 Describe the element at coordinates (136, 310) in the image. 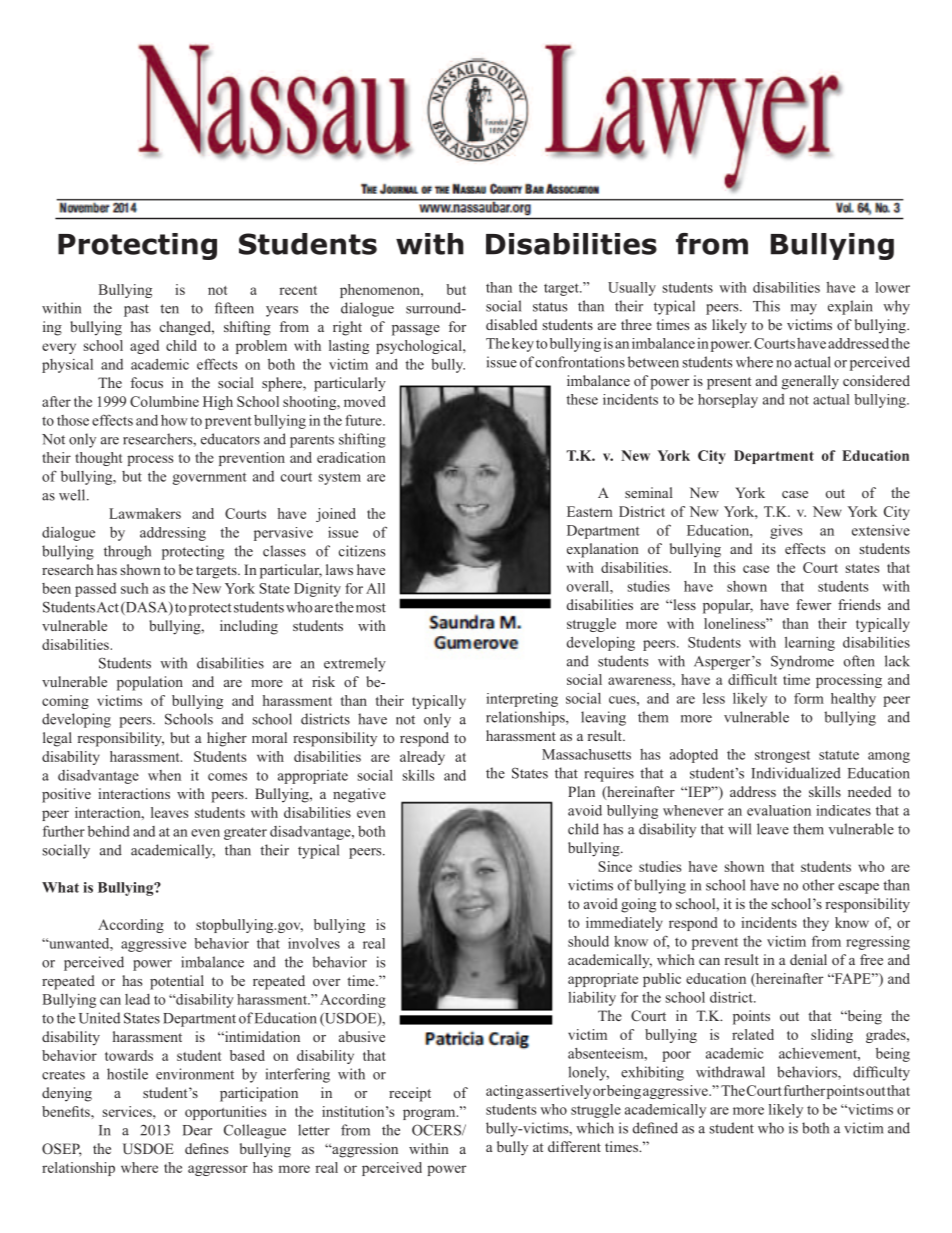

I see `past` at that location.
